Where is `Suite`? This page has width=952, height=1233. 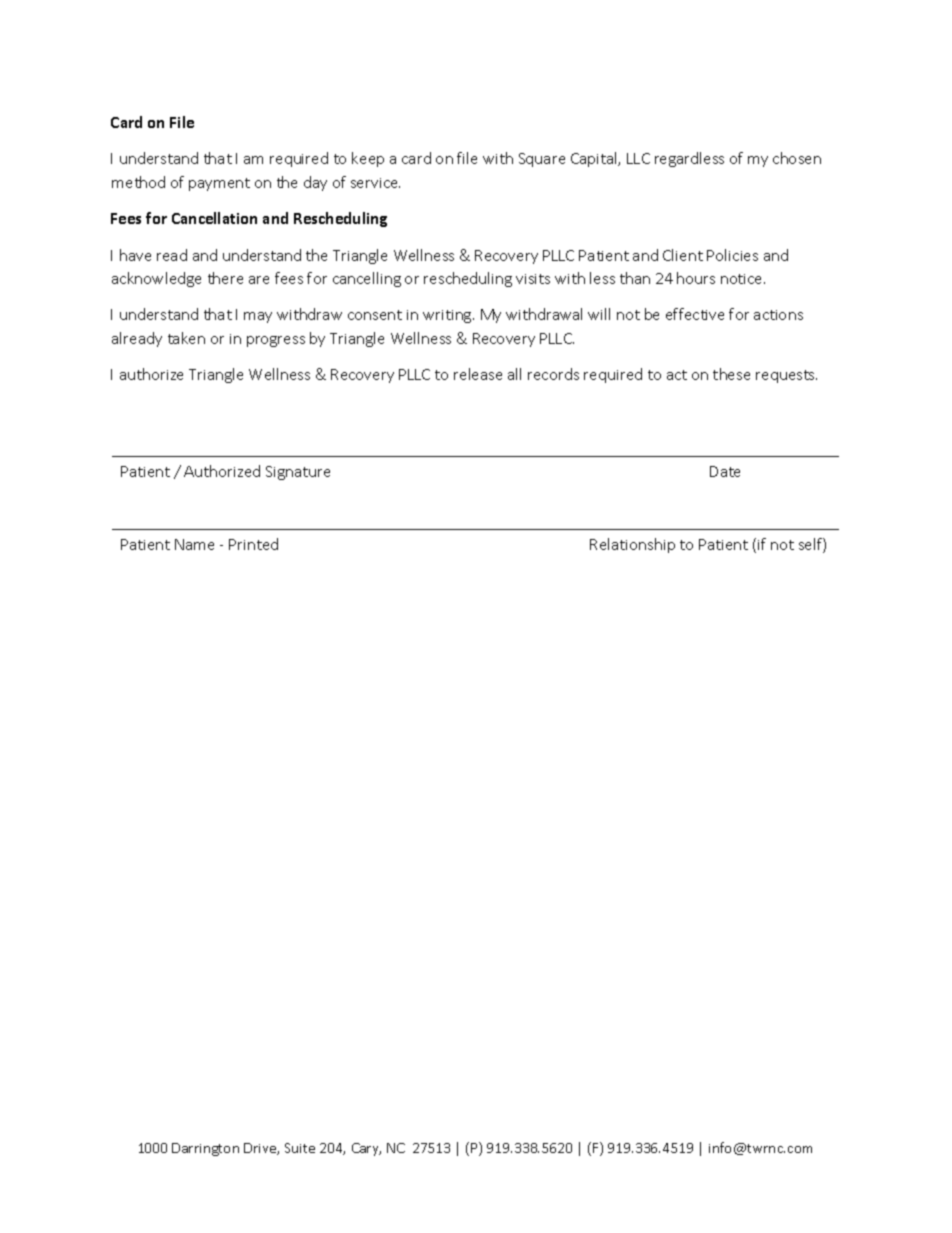 Suite is located at coordinates (300, 1148).
